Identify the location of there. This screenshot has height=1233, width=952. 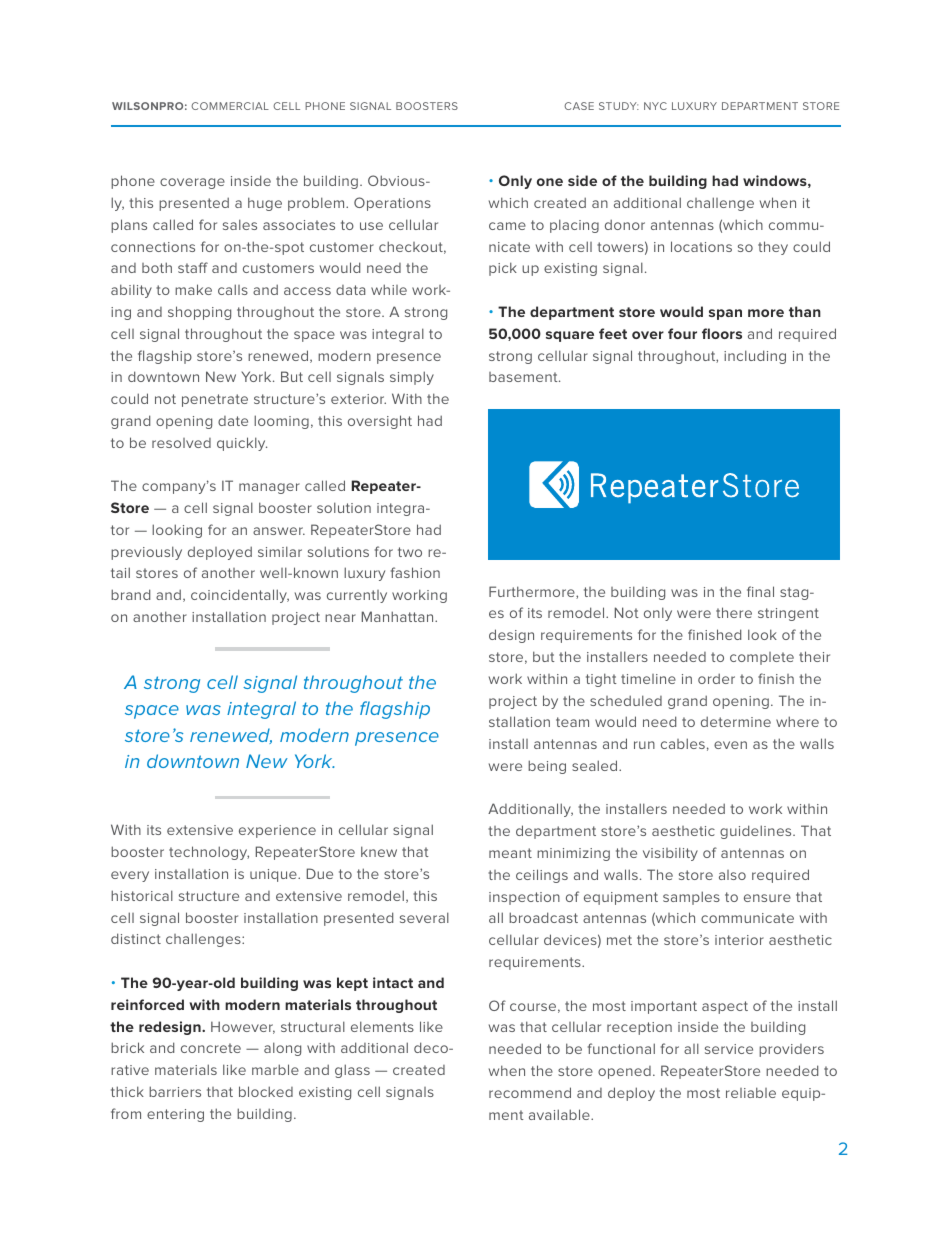
(734, 612).
